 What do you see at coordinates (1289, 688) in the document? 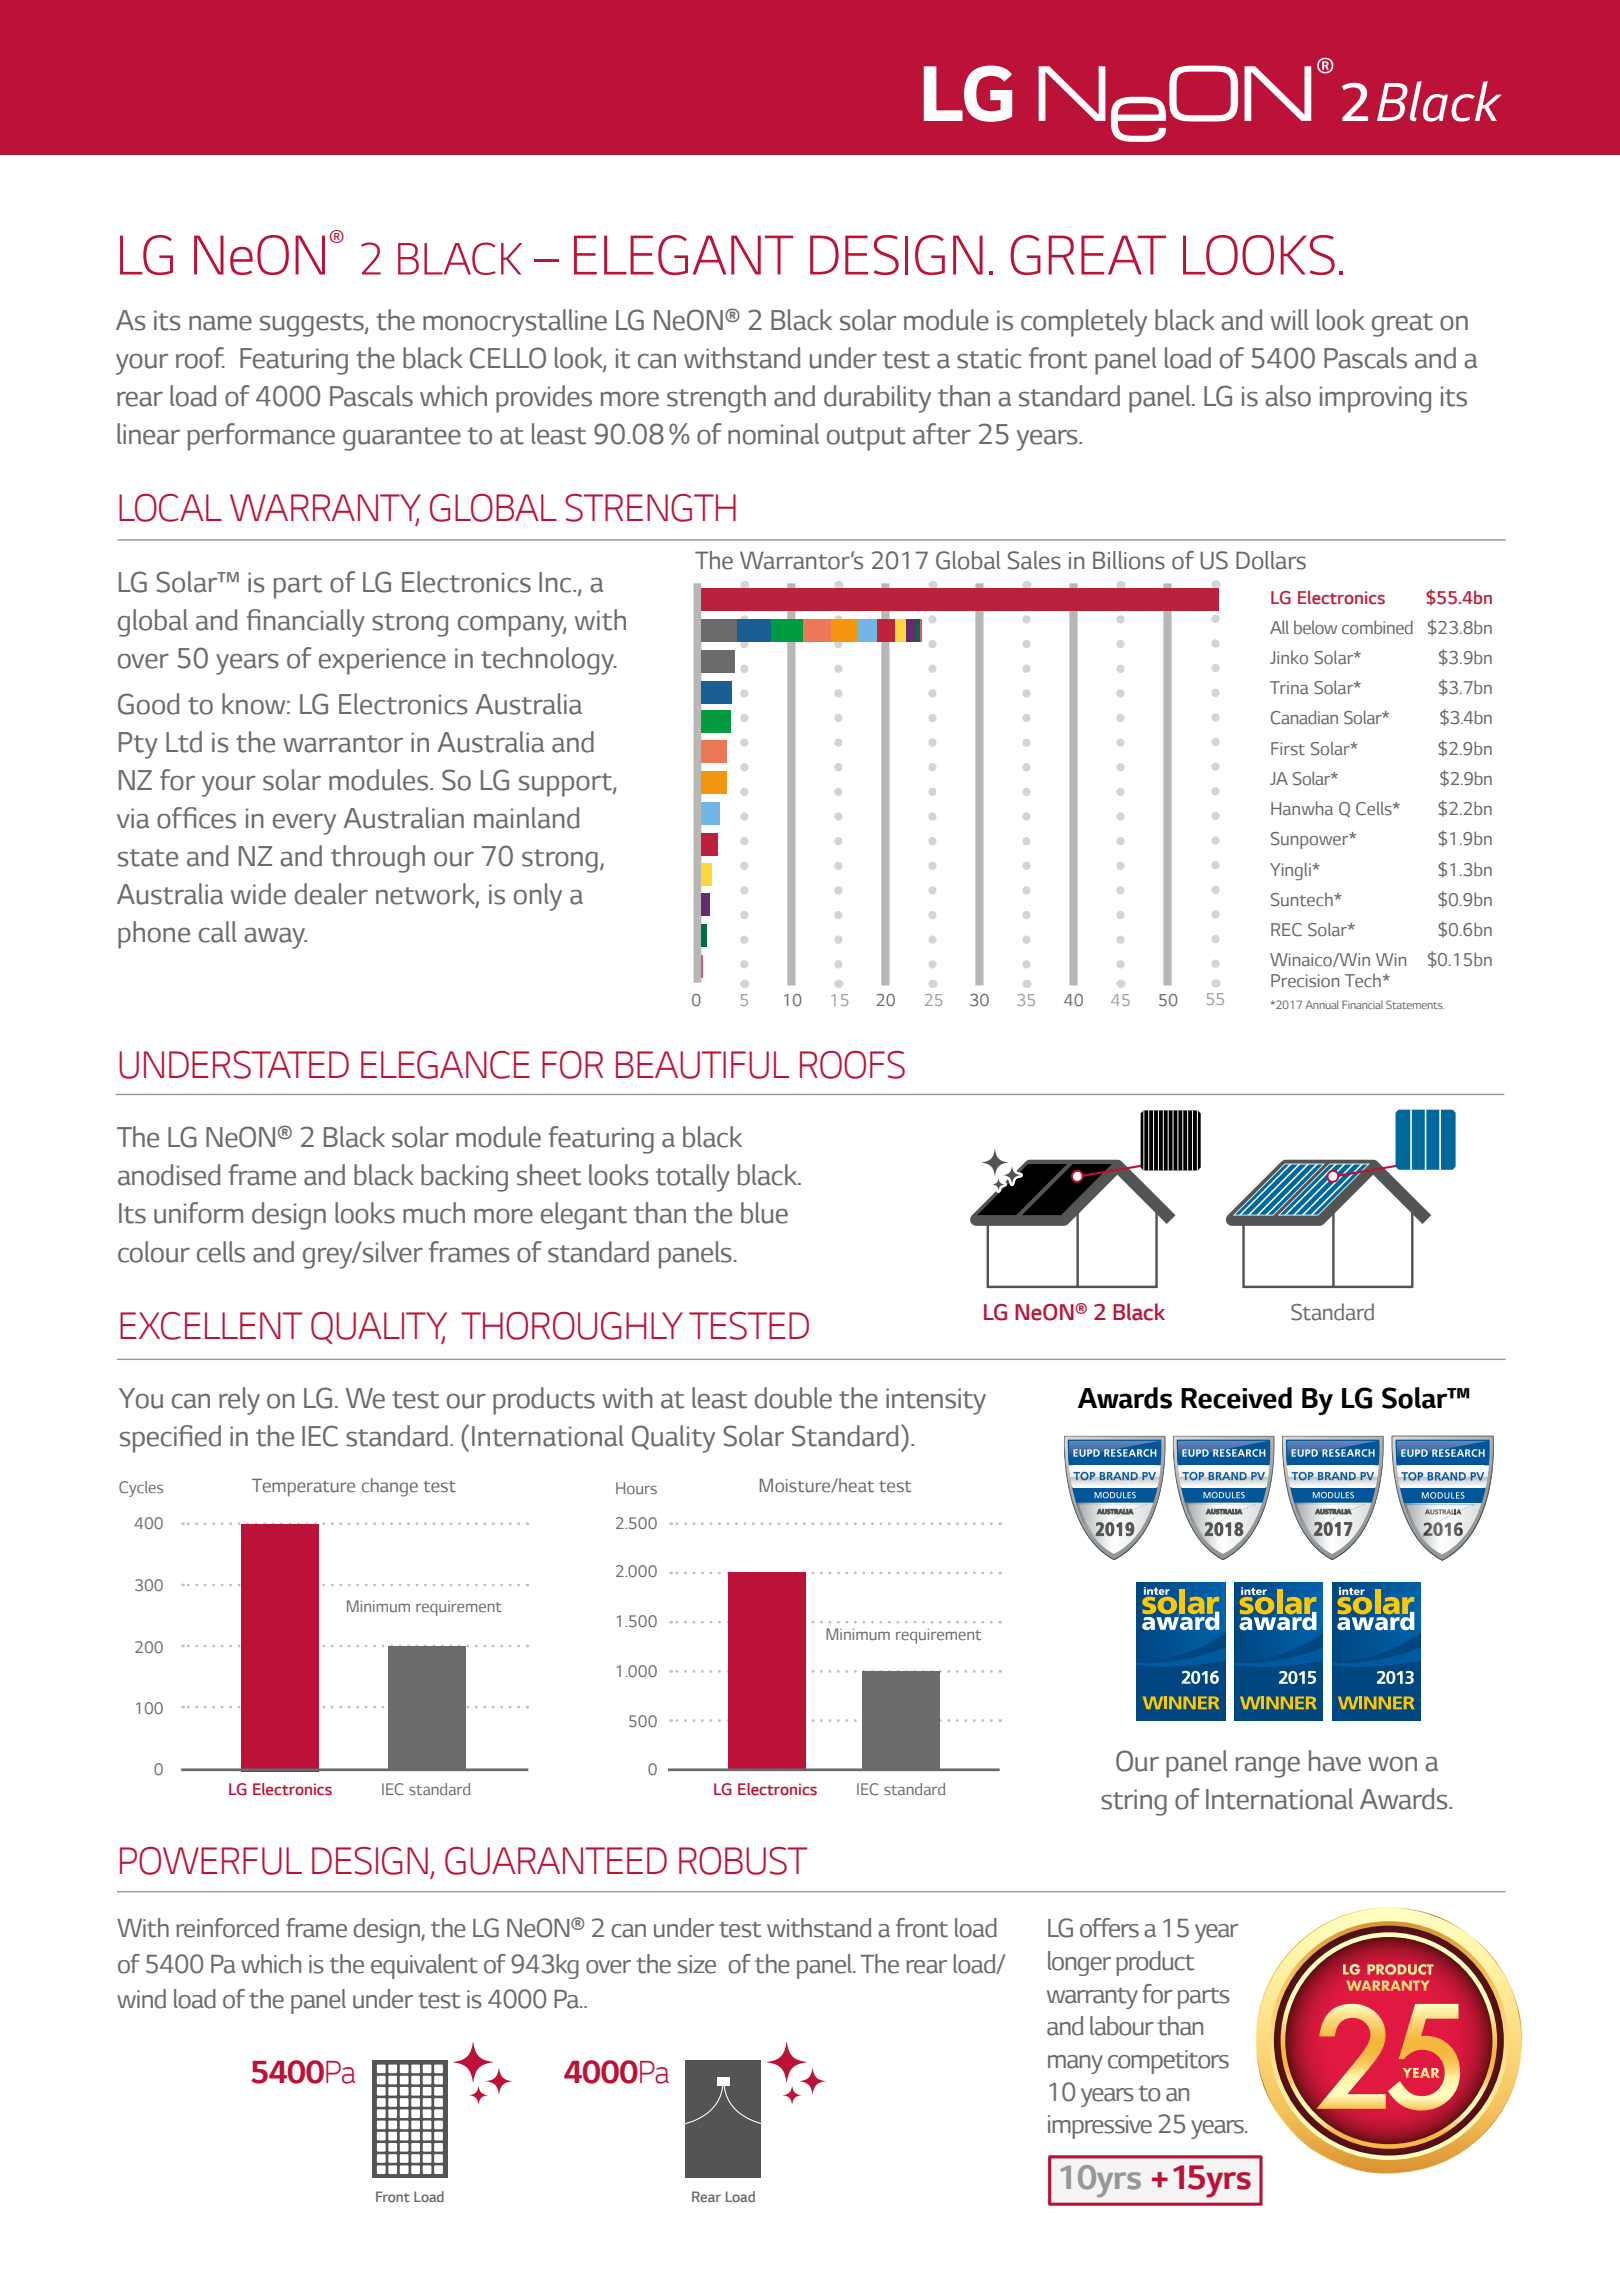
I see `Trina` at bounding box center [1289, 688].
